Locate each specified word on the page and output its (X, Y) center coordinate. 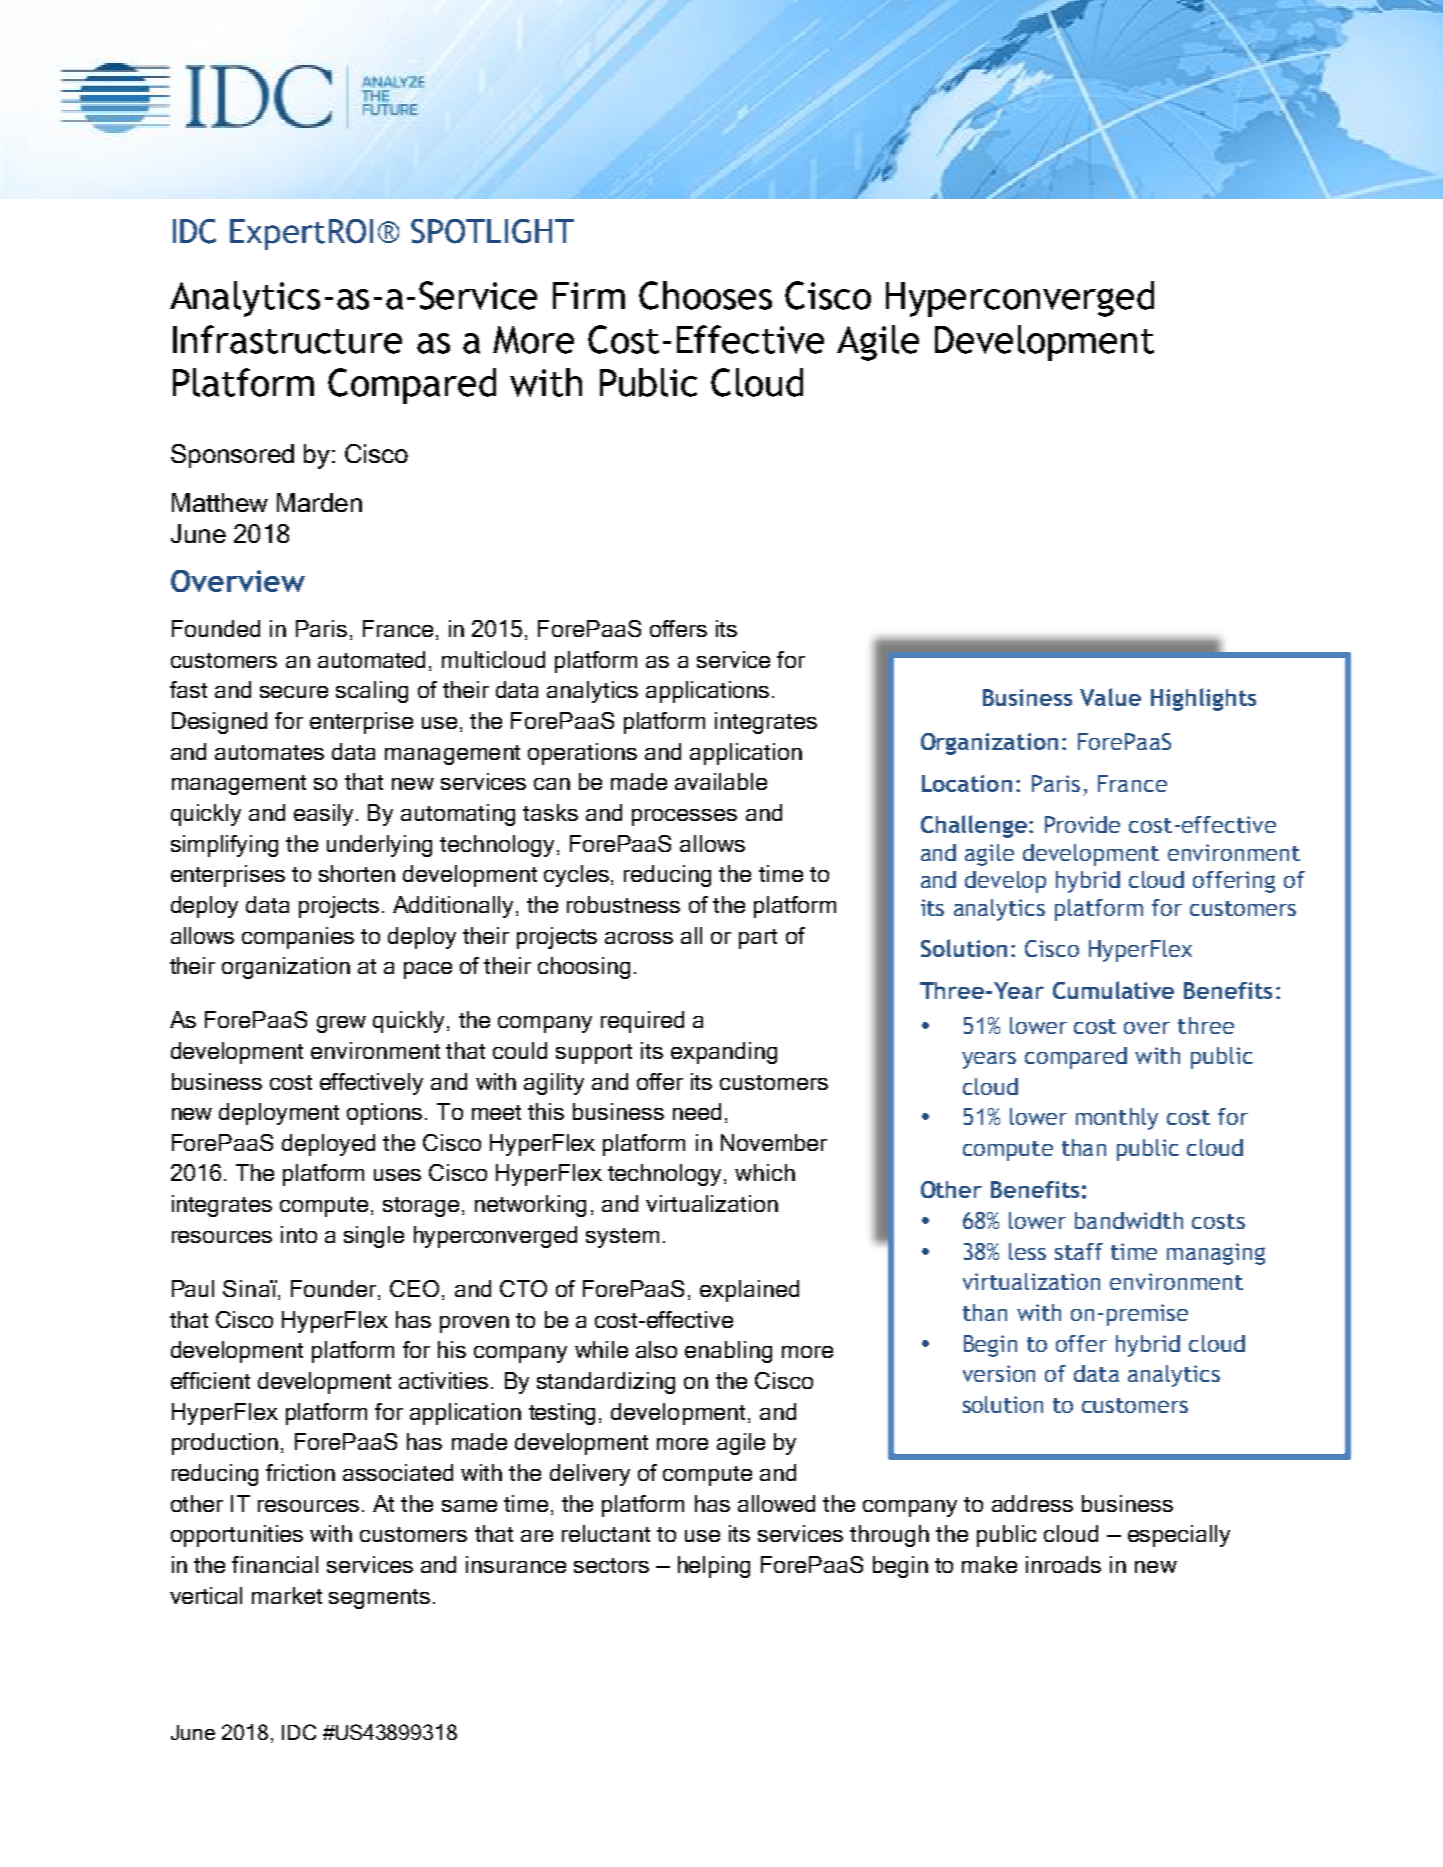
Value (1110, 697)
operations (582, 754)
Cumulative (1113, 990)
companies (298, 938)
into (299, 1234)
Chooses (705, 295)
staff (1079, 1251)
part (758, 939)
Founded (216, 628)
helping (714, 1567)
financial (275, 1564)
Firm (589, 295)
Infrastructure (287, 339)
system (622, 1238)
